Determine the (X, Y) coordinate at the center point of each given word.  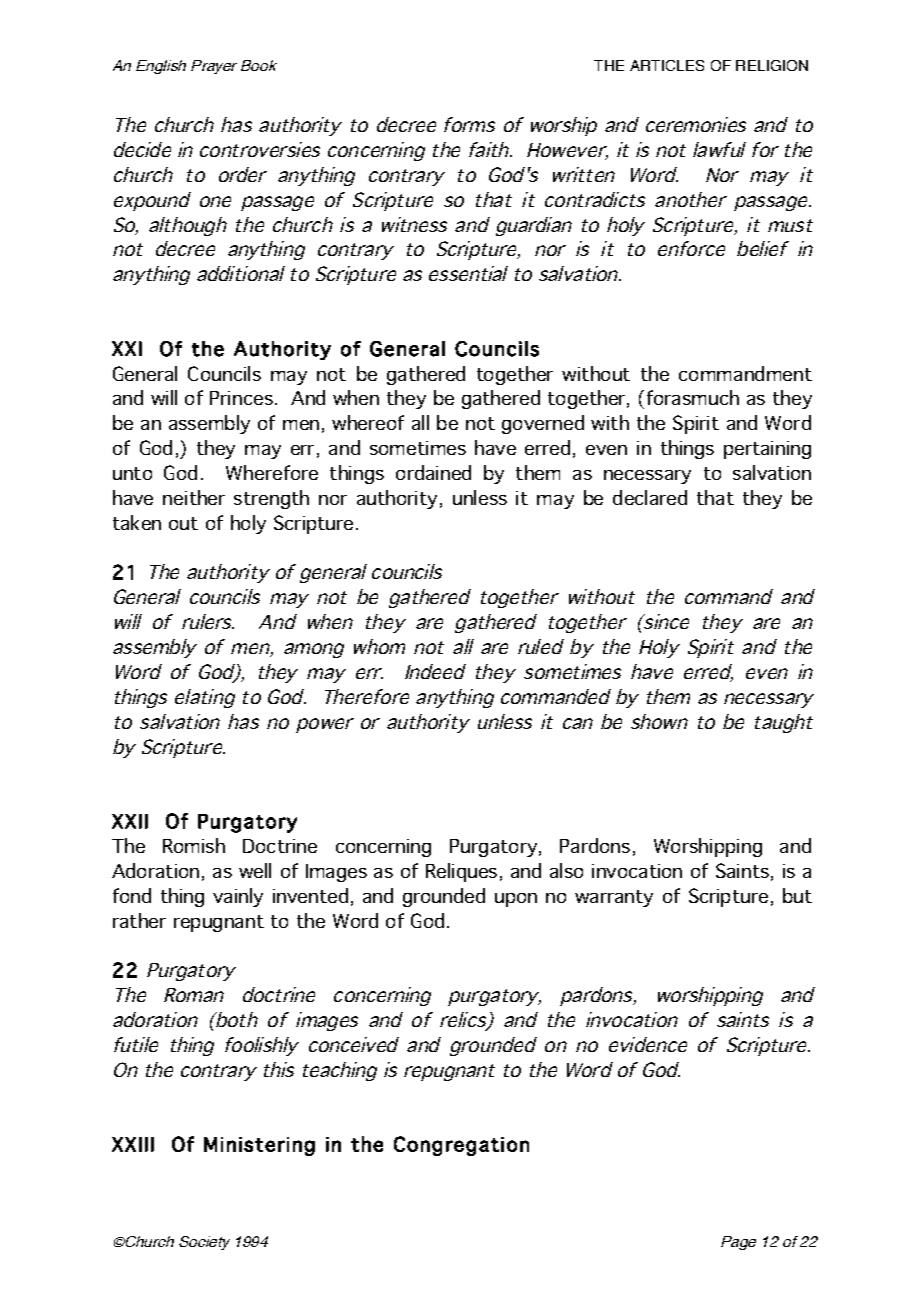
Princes (241, 398)
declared (650, 497)
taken (137, 522)
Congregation (461, 1146)
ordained (433, 472)
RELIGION (772, 65)
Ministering (259, 1146)
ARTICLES (667, 65)
